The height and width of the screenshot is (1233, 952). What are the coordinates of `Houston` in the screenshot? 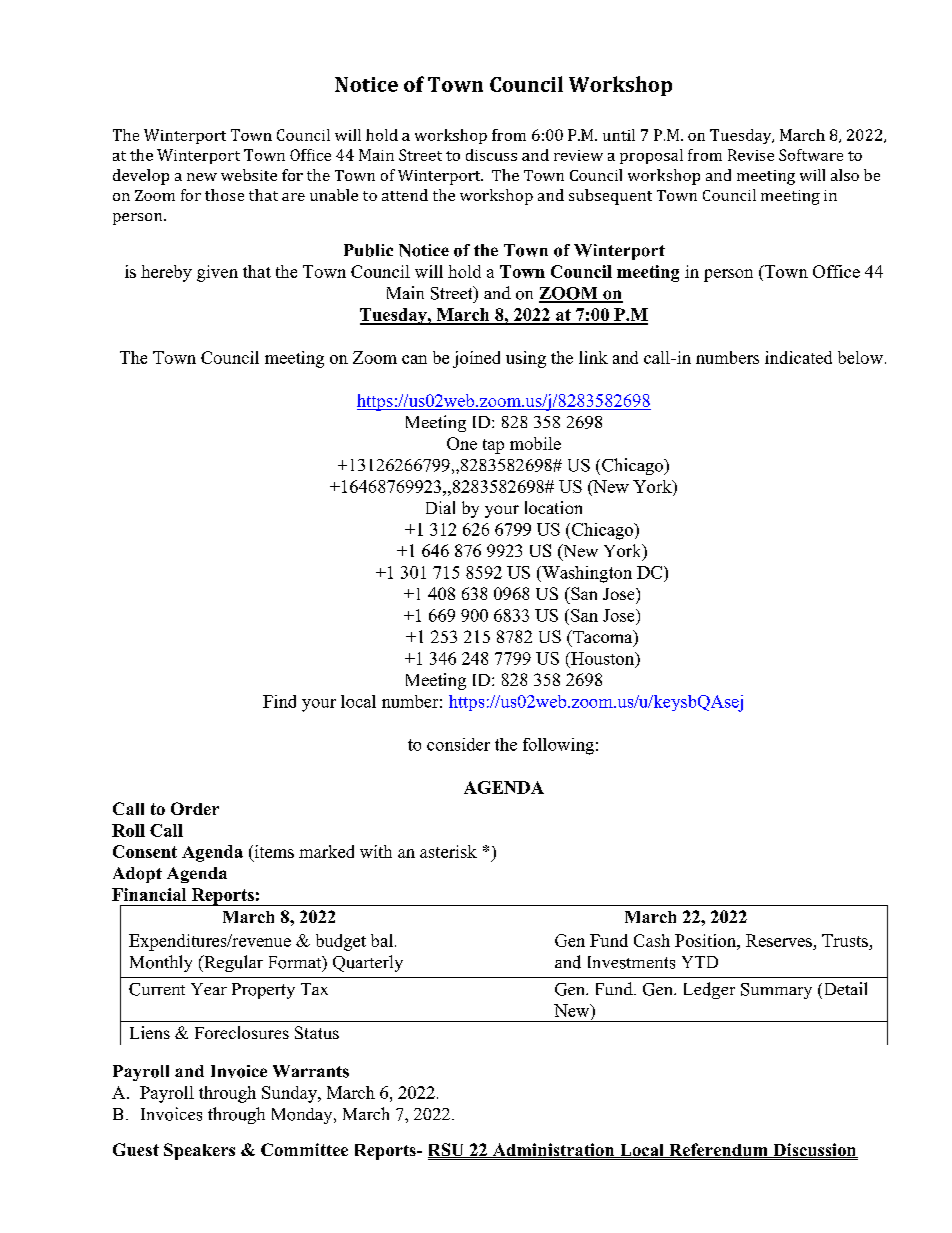 It's located at (603, 659).
